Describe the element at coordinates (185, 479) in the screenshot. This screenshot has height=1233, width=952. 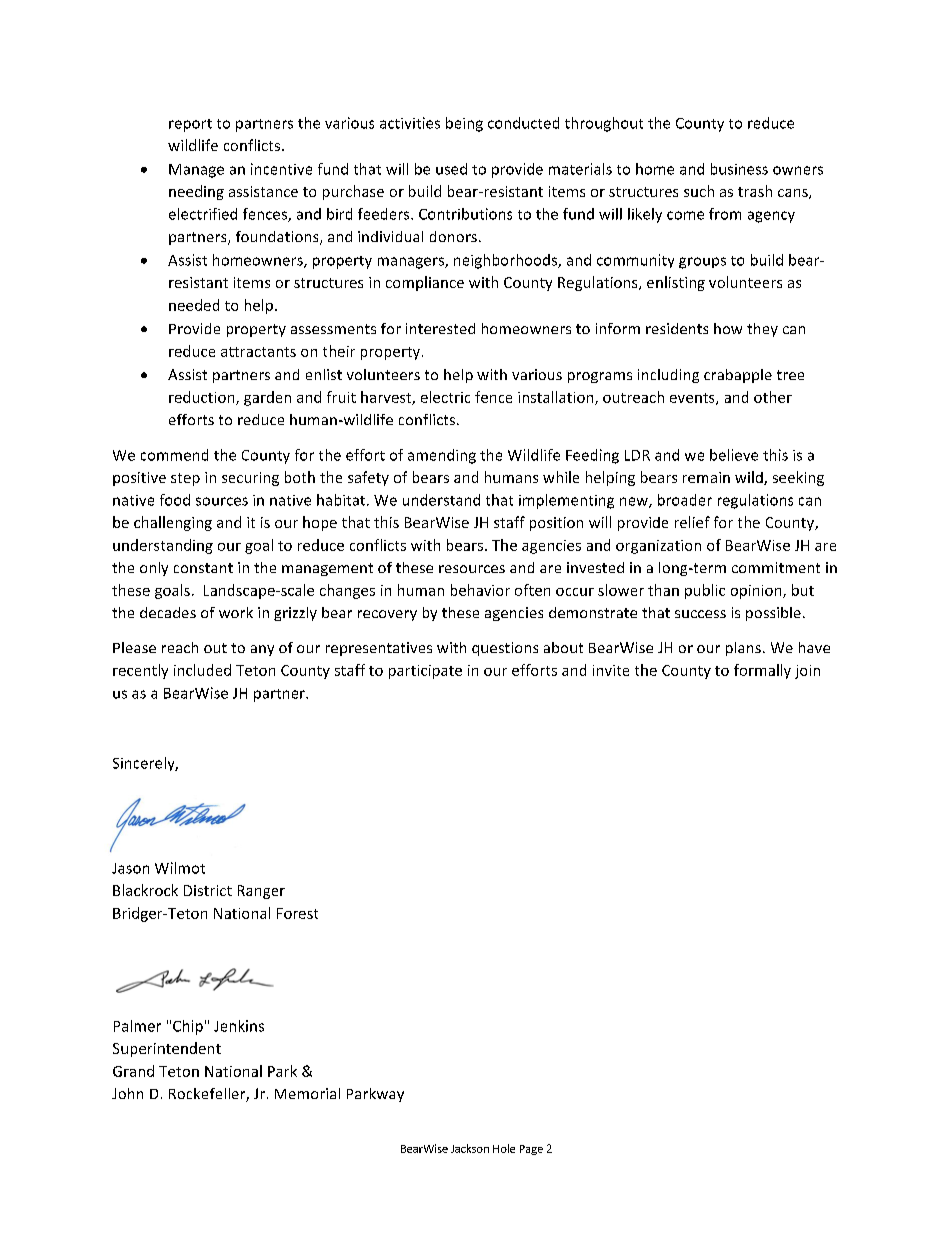
I see `step` at that location.
